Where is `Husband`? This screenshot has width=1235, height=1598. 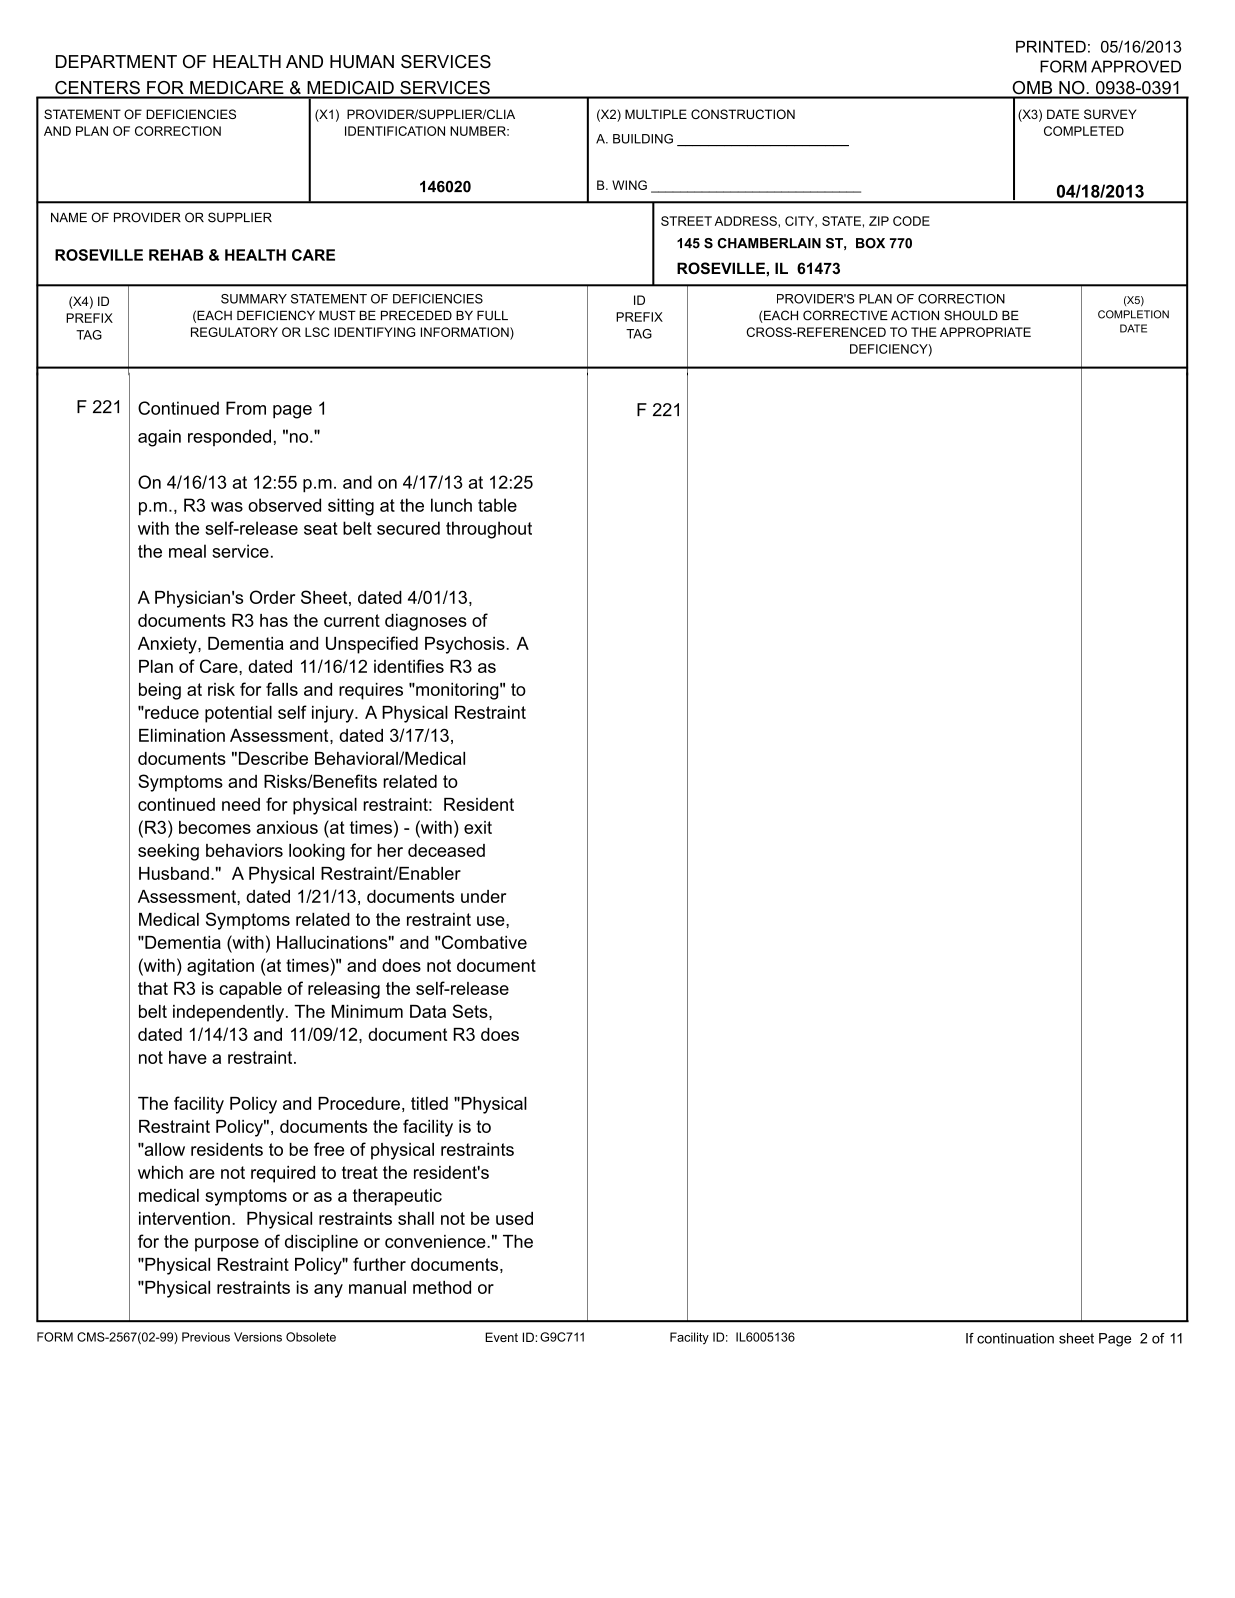 Husband is located at coordinates (174, 873).
